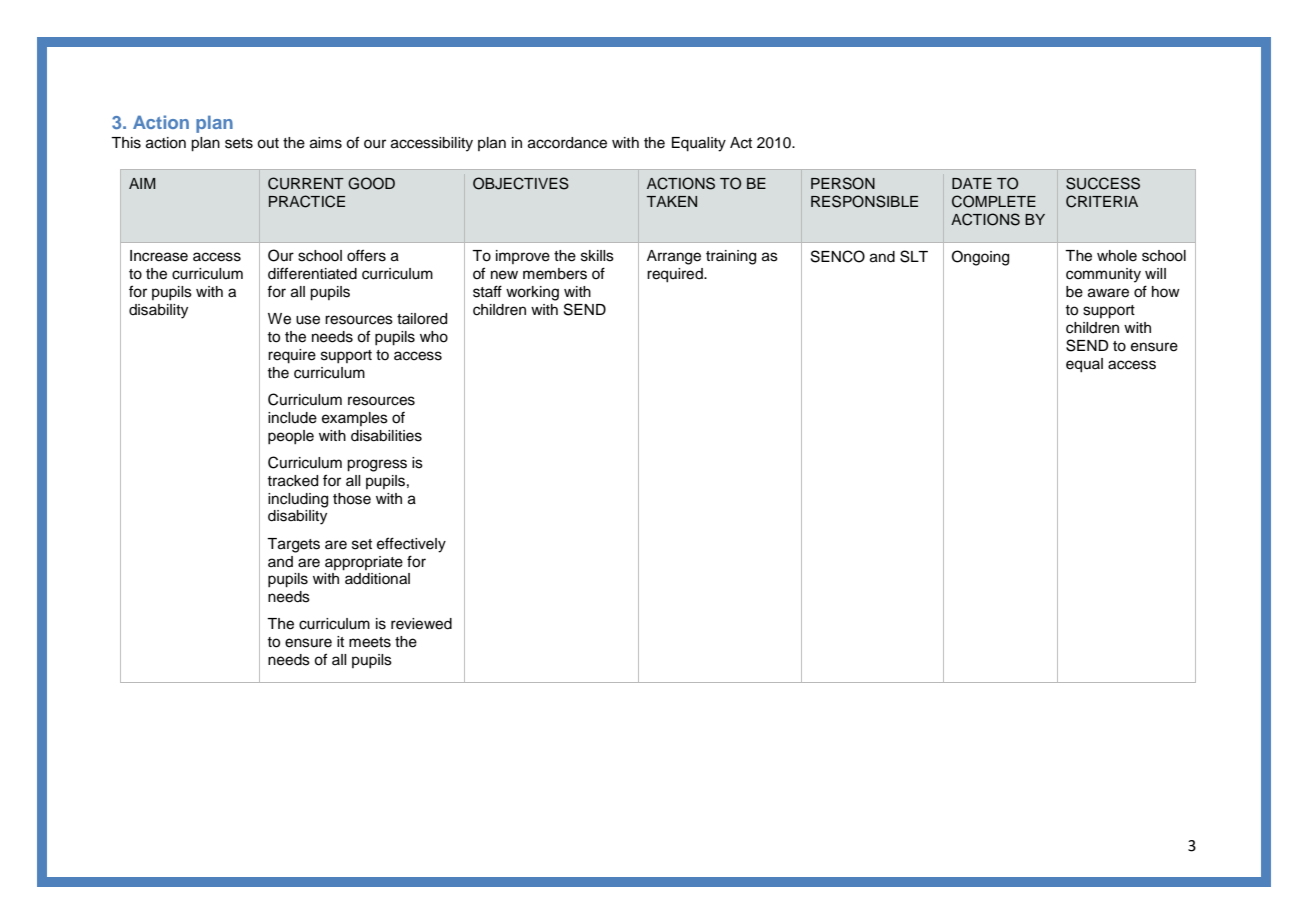 The width and height of the screenshot is (1308, 924). Describe the element at coordinates (421, 624) in the screenshot. I see `reviewed` at that location.
